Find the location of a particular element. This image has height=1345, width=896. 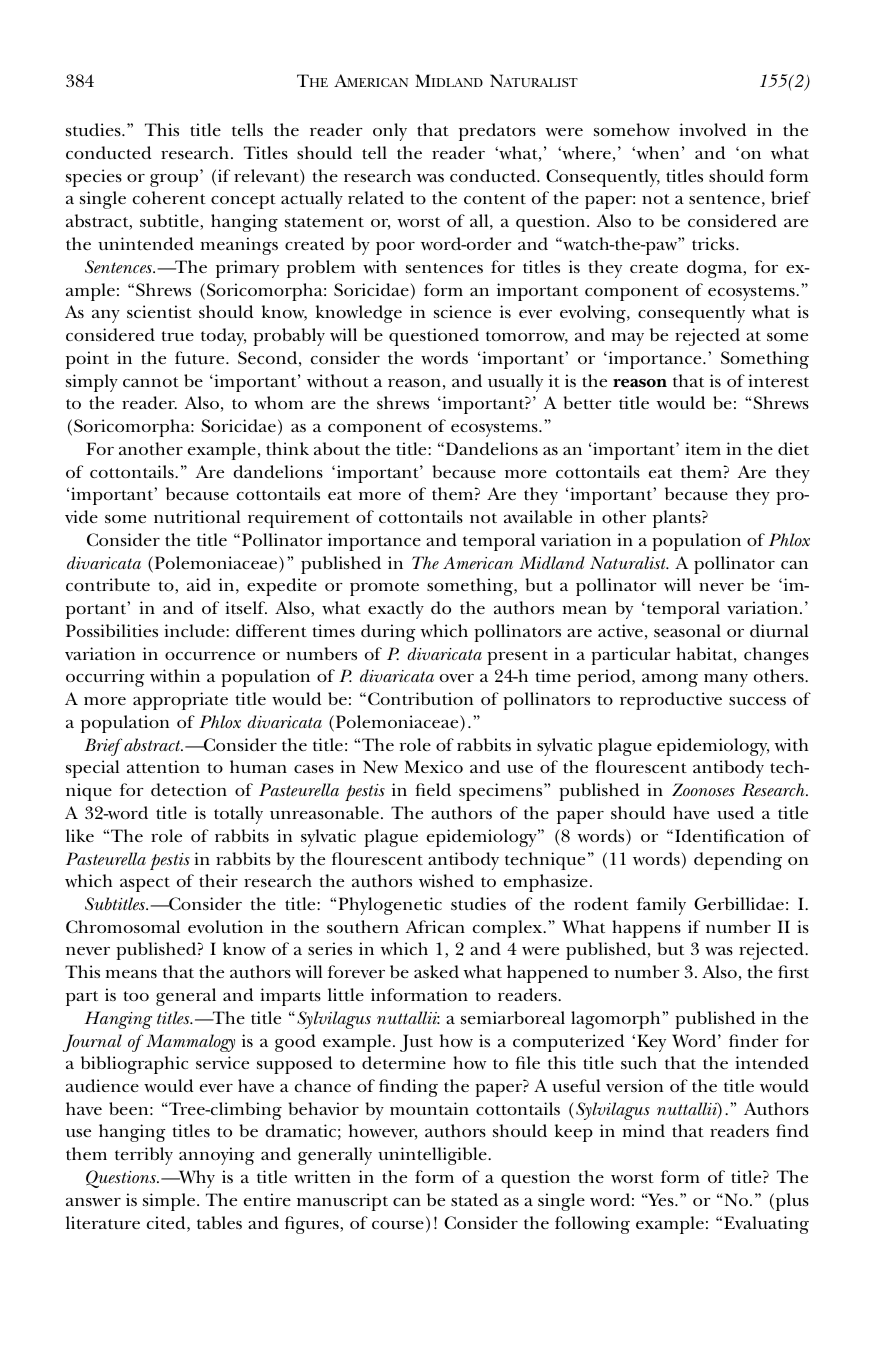

involved is located at coordinates (713, 130).
